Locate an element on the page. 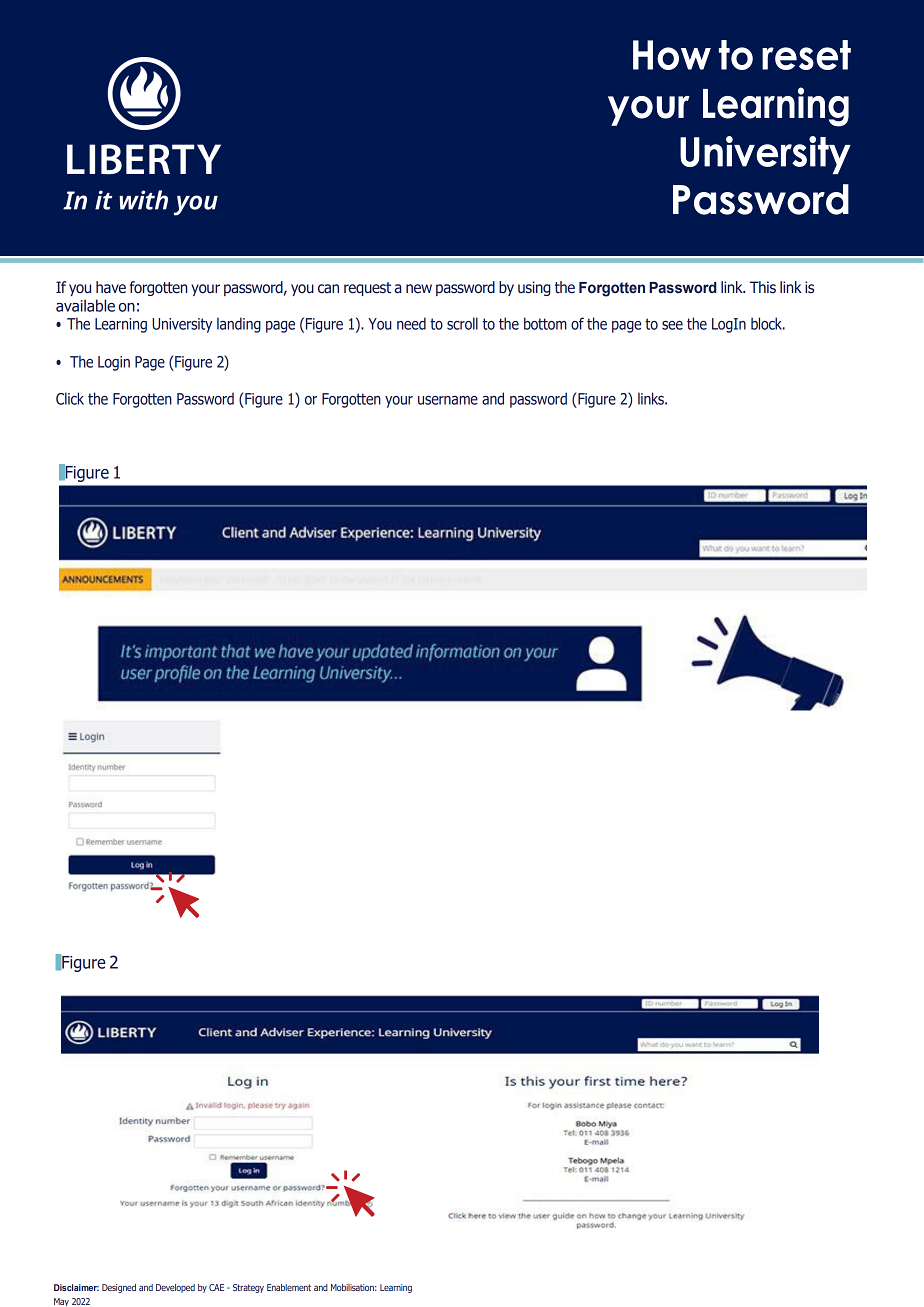 The height and width of the document is (1307, 924). see is located at coordinates (672, 325).
